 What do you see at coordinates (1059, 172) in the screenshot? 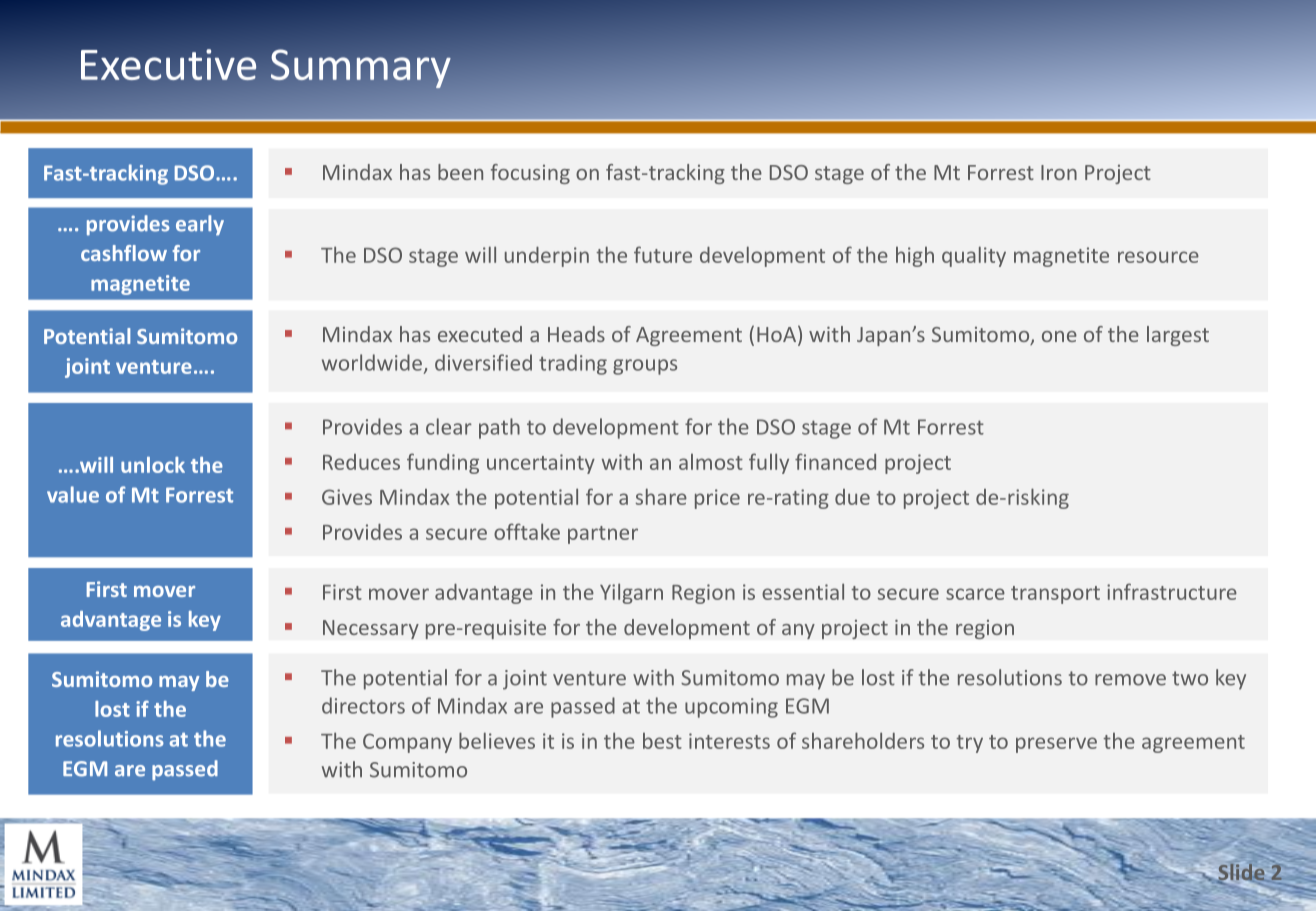
I see `Iron` at bounding box center [1059, 172].
